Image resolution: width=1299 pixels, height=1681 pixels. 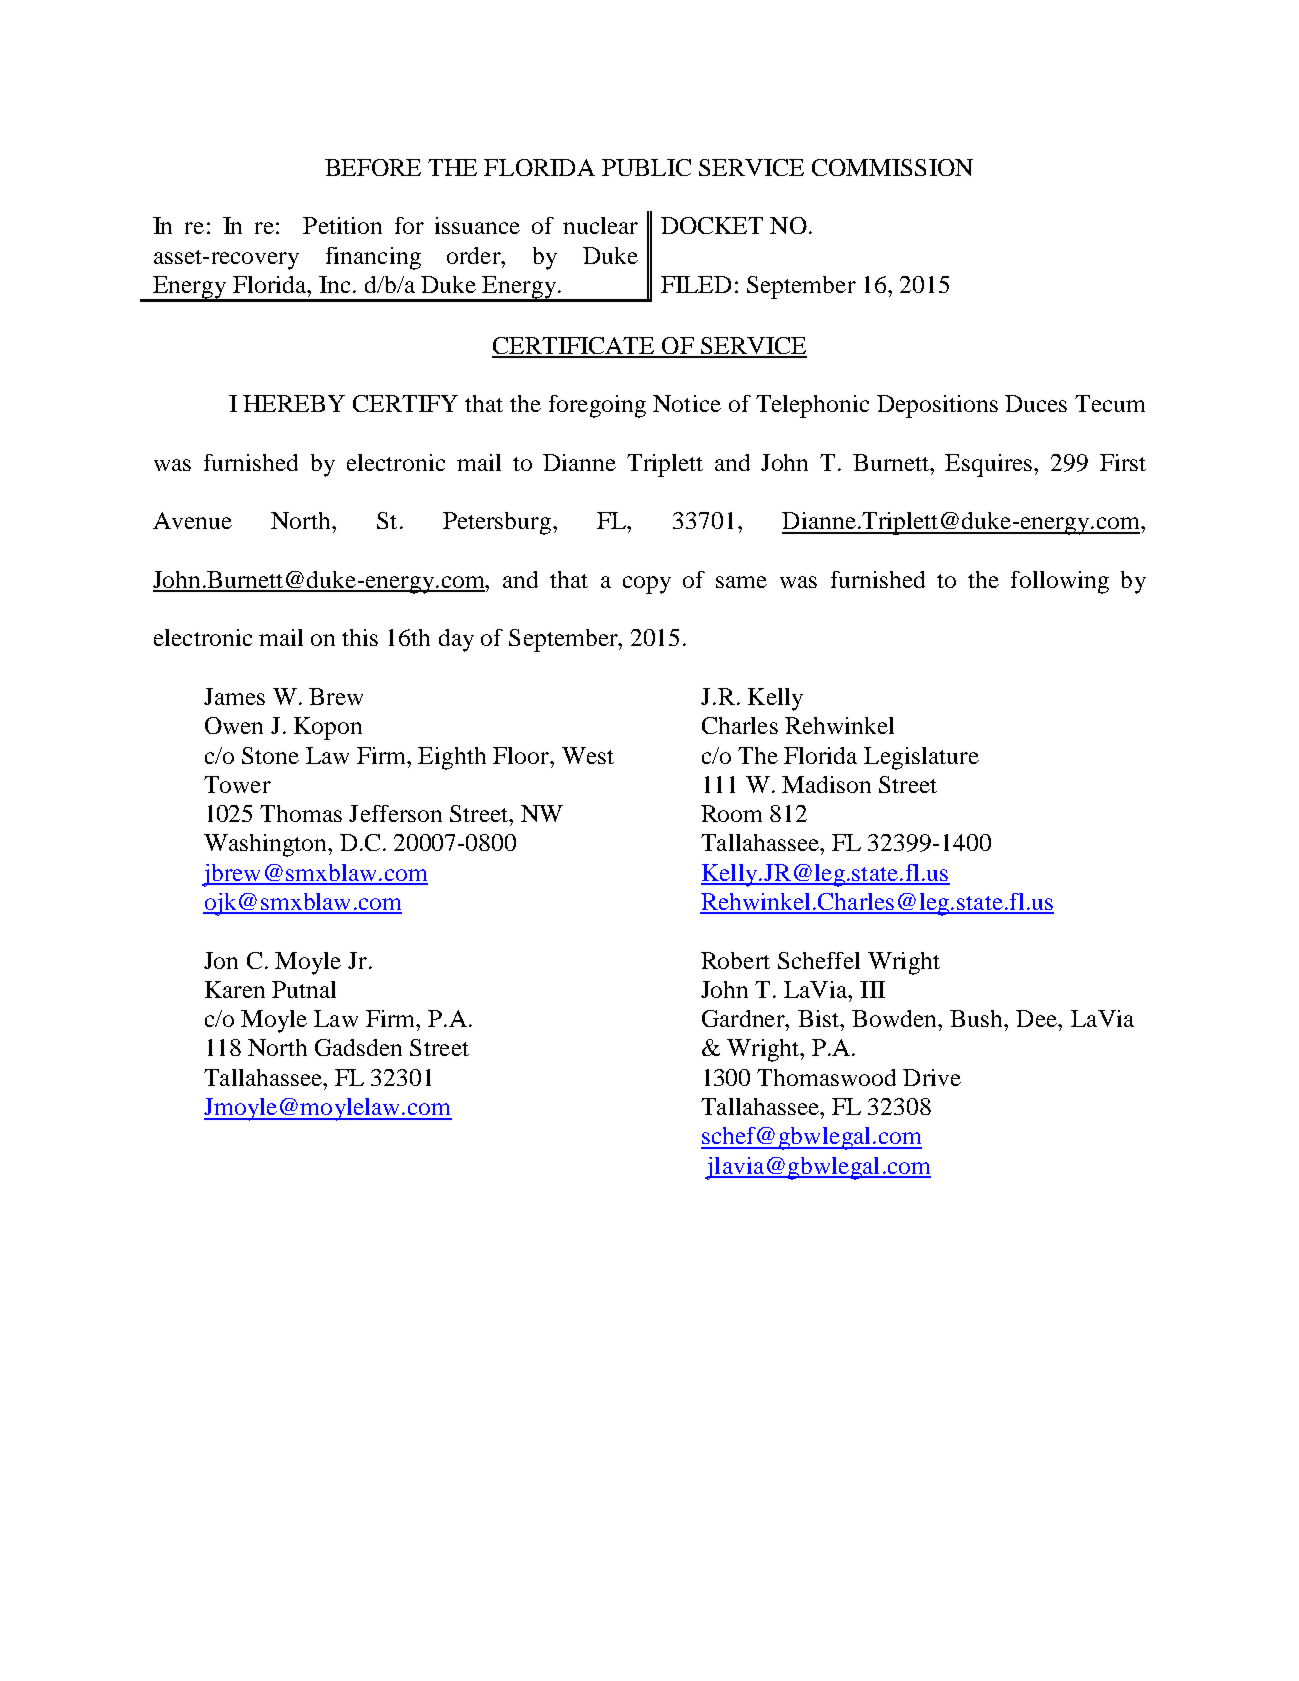 I want to click on following, so click(x=1060, y=582).
